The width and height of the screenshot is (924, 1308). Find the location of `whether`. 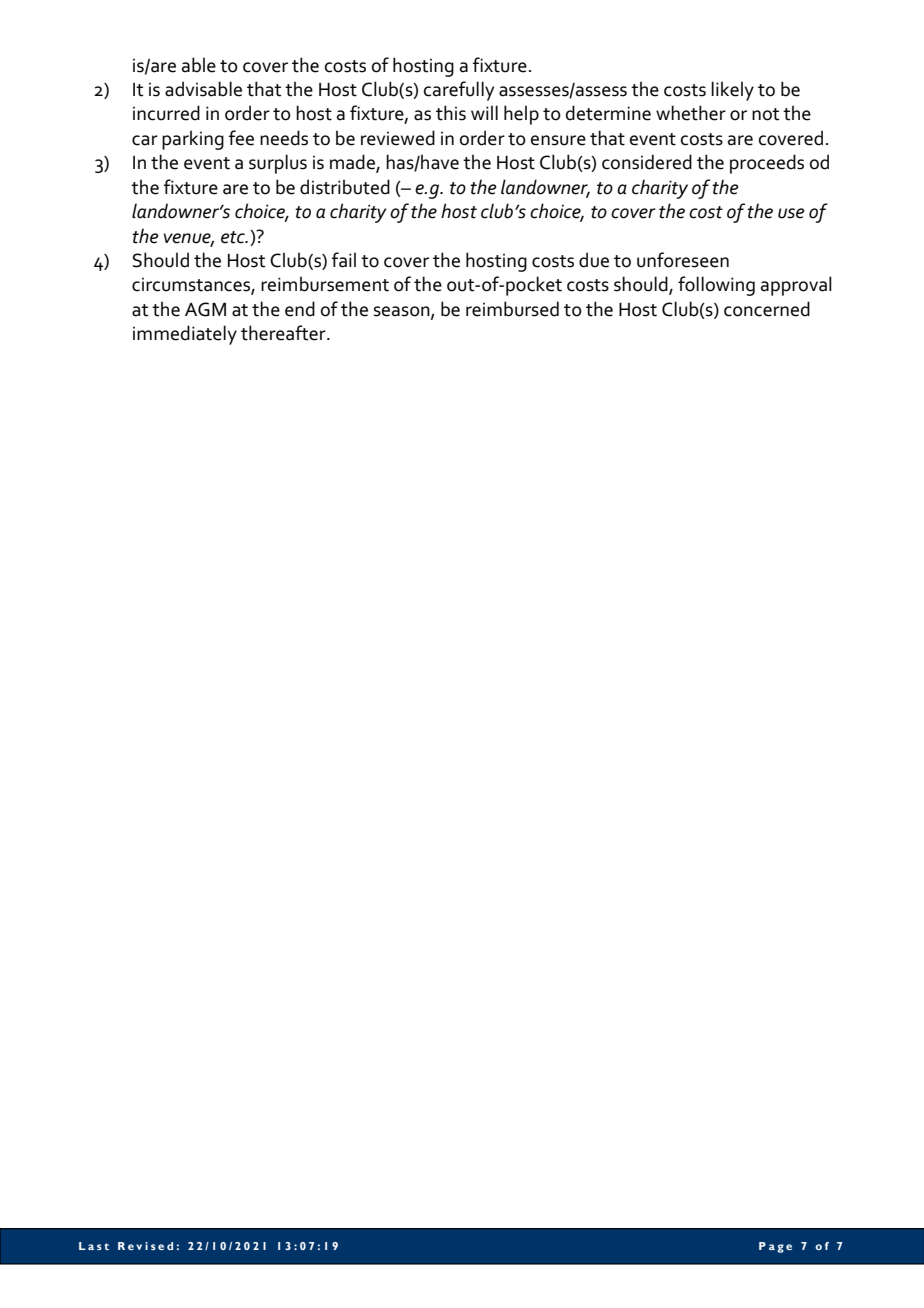

whether is located at coordinates (691, 113).
